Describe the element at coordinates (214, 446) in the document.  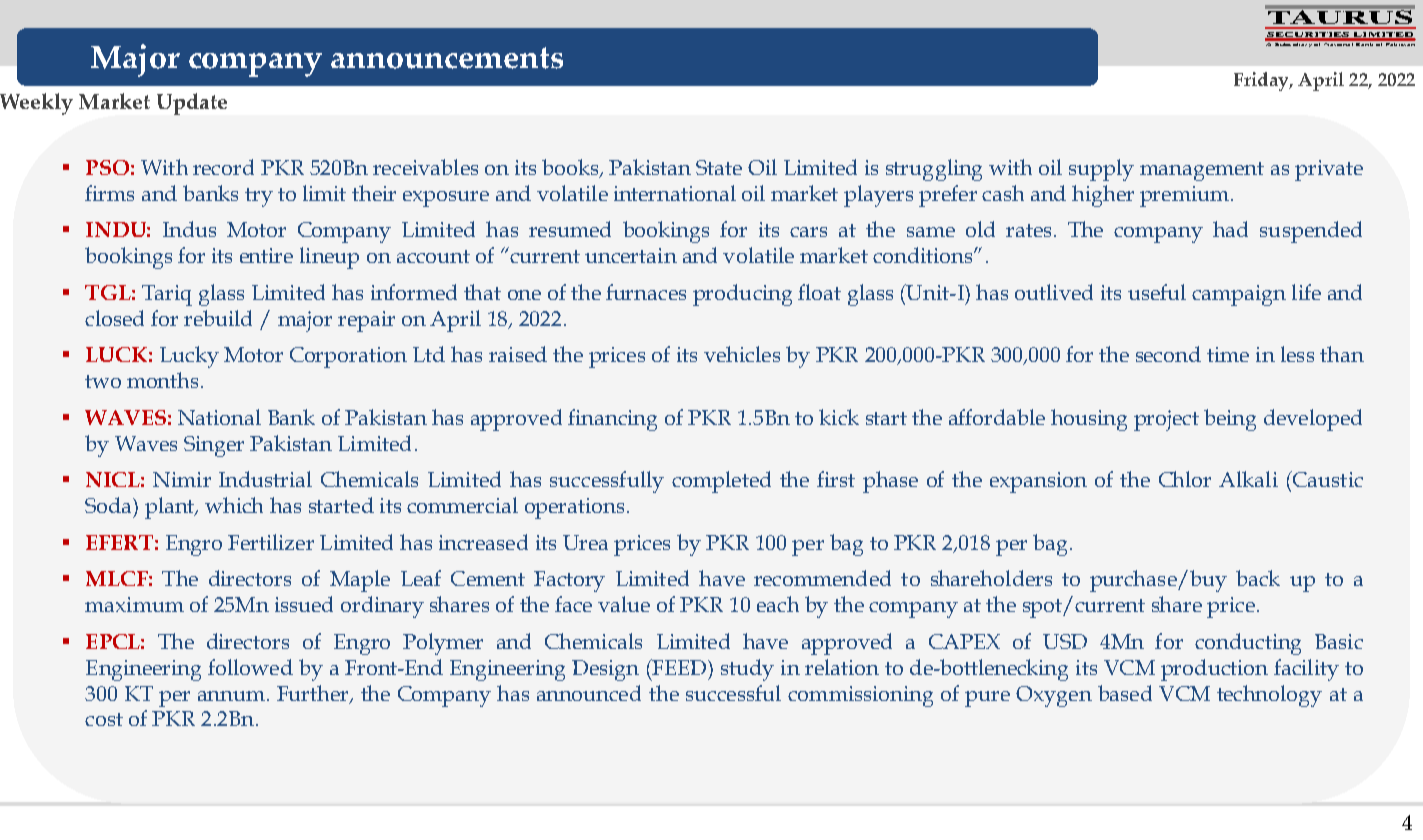
I see `Singer` at that location.
